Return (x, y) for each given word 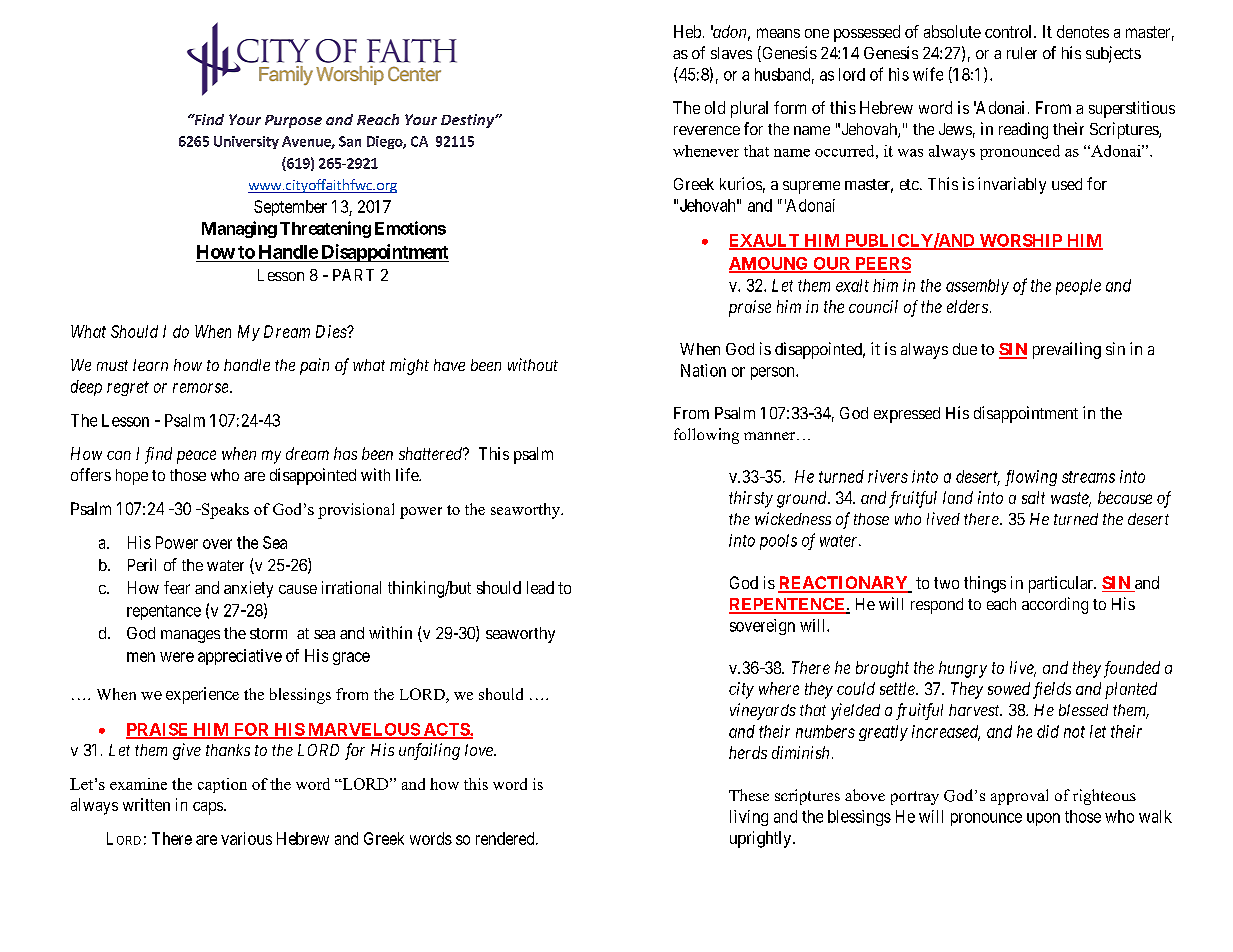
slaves (731, 53)
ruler (1022, 53)
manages (190, 636)
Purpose (293, 121)
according (1055, 605)
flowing (1031, 478)
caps (209, 808)
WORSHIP (1021, 241)
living (749, 818)
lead (540, 587)
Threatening (325, 229)
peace (196, 457)
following (706, 436)
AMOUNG (770, 264)
